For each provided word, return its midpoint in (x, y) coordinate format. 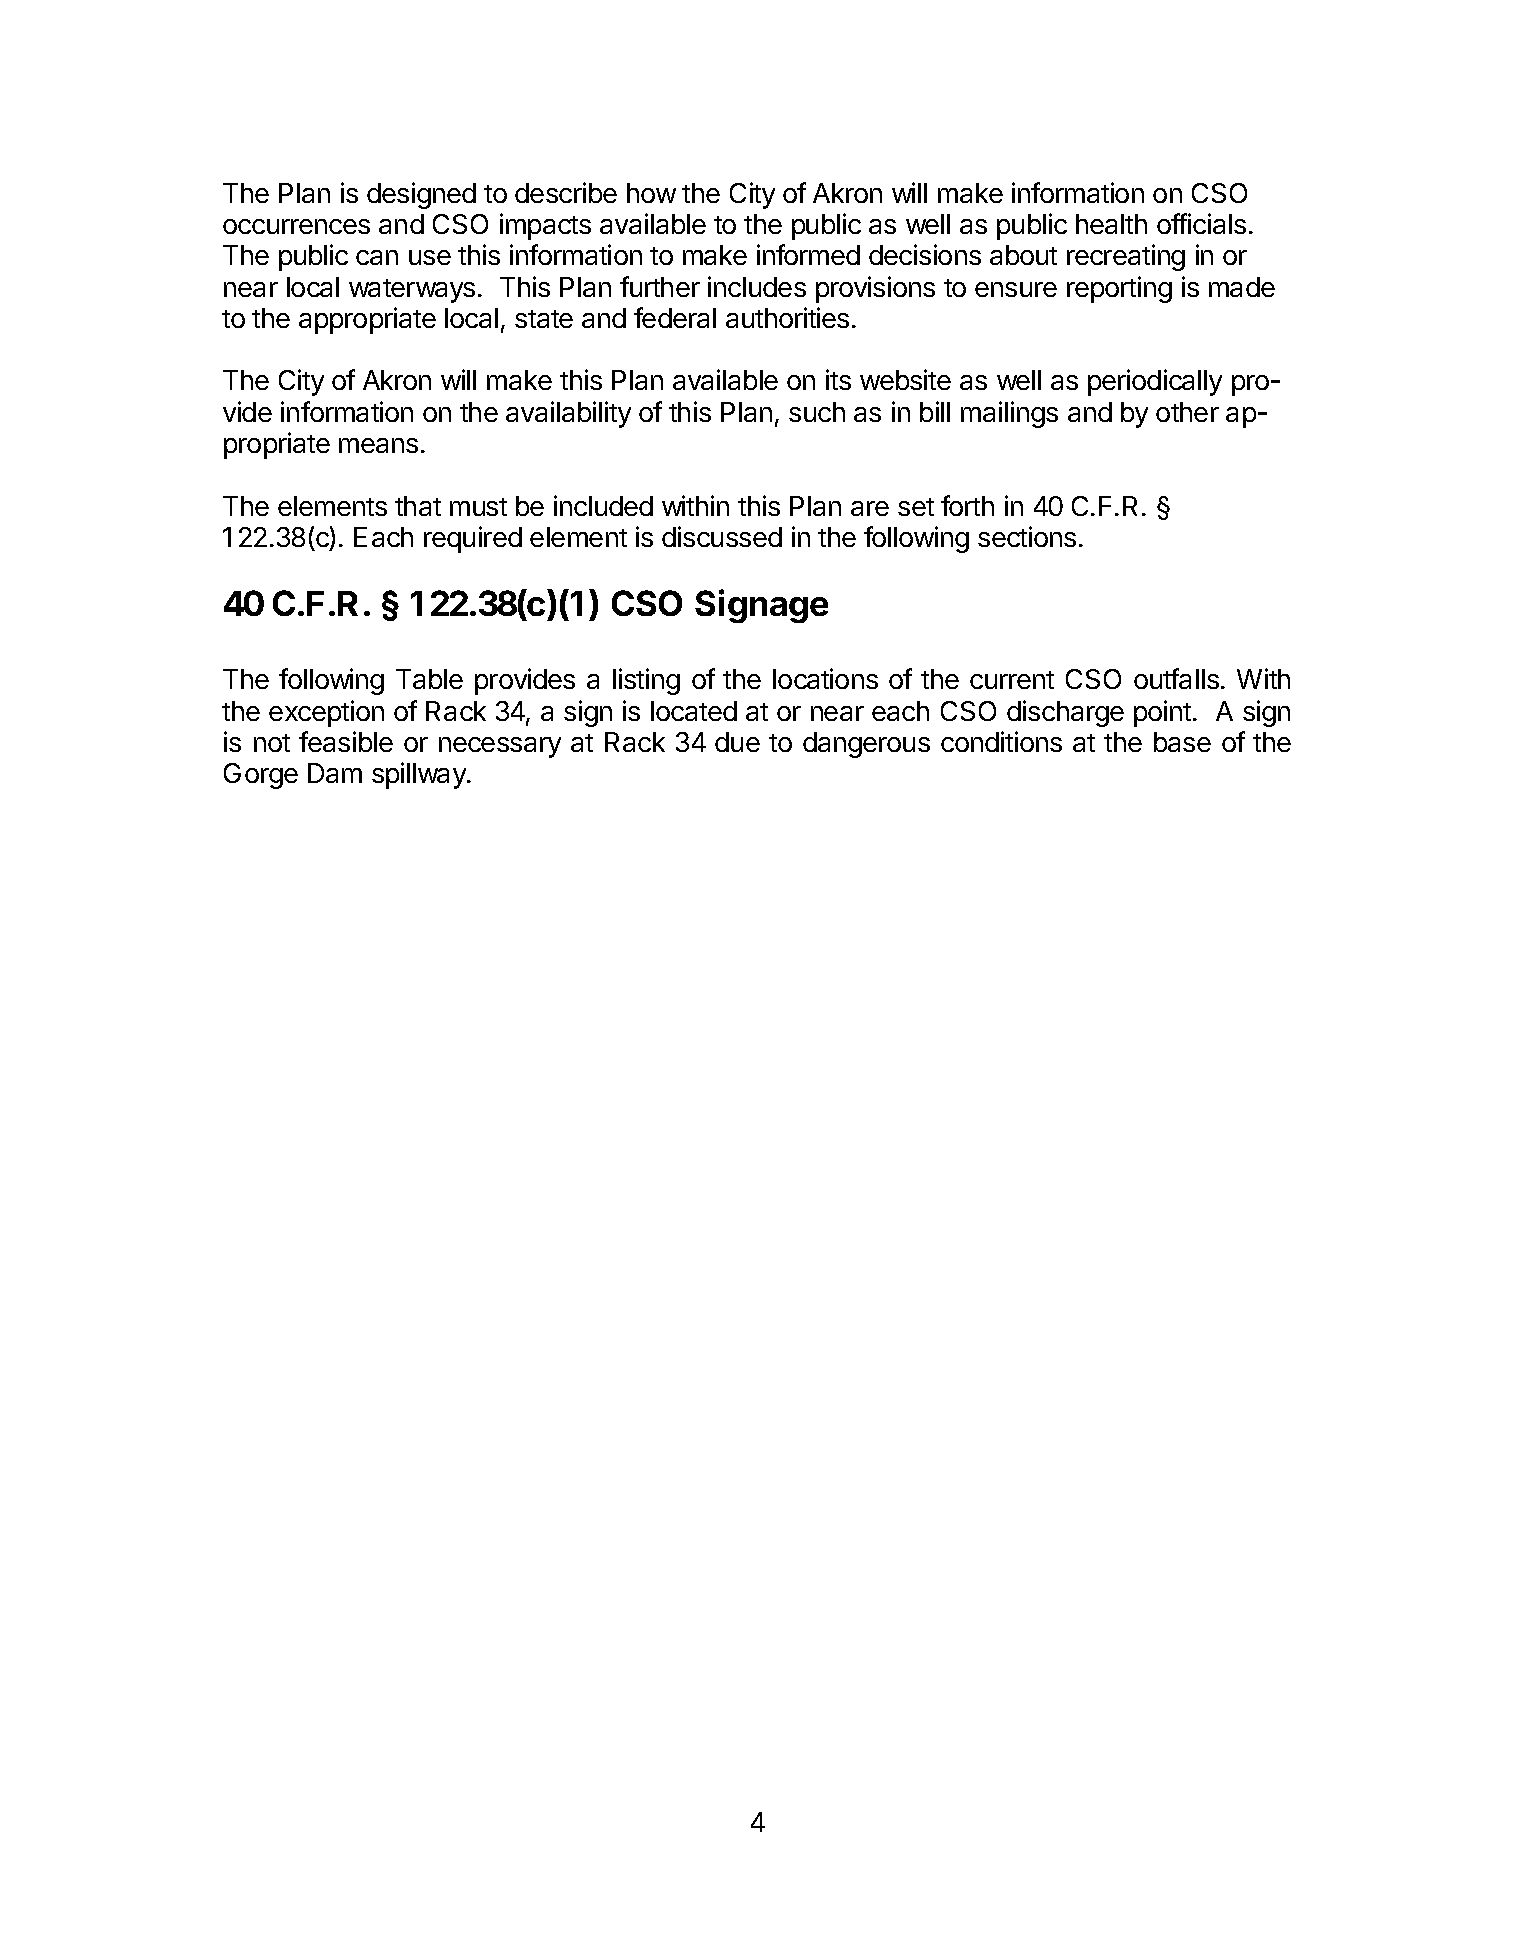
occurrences (296, 226)
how (651, 193)
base (1182, 742)
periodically (1155, 382)
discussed (722, 536)
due (737, 742)
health (1111, 224)
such (817, 412)
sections (1027, 536)
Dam (335, 773)
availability (568, 414)
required (473, 539)
